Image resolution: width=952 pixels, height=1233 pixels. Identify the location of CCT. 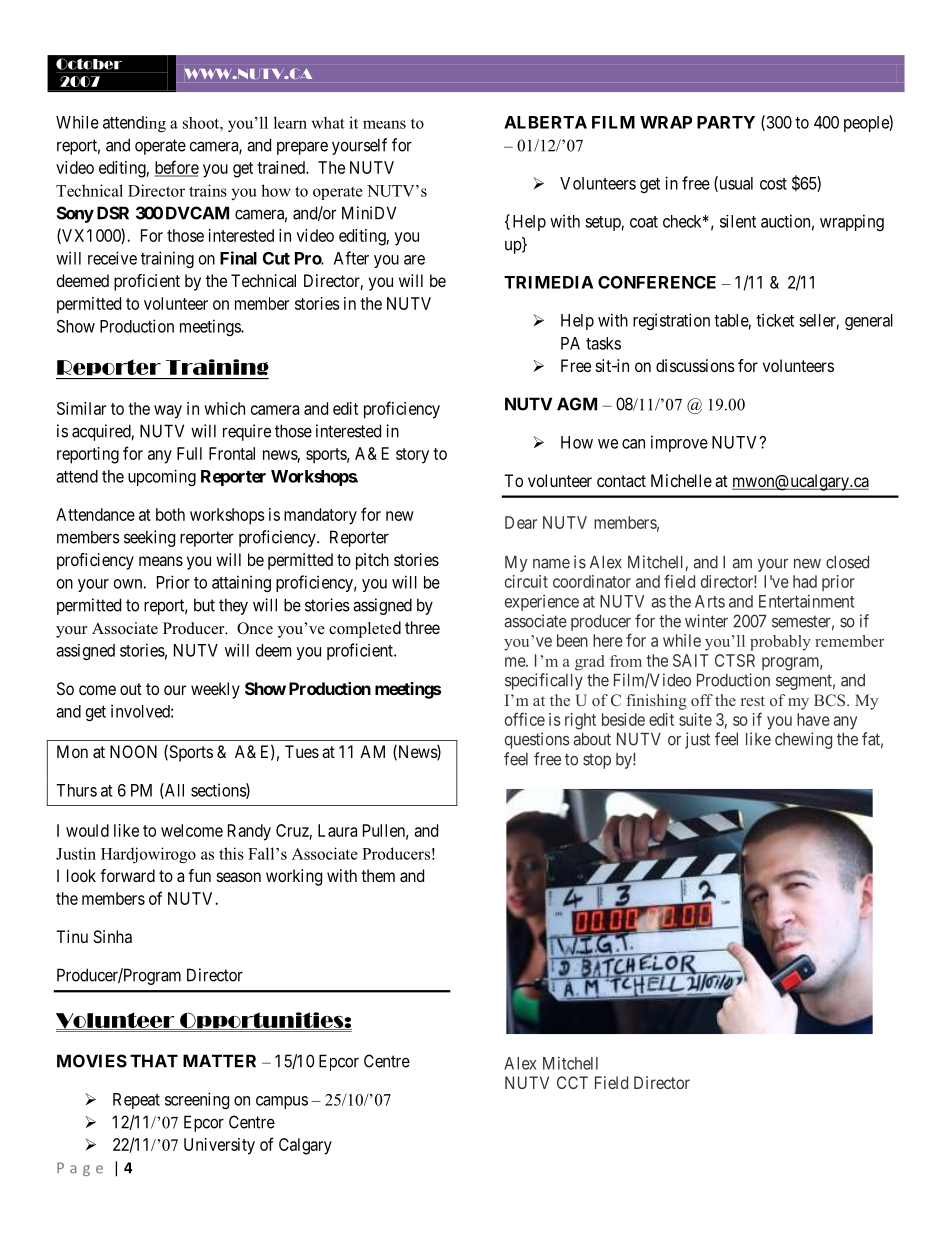
(572, 1082).
